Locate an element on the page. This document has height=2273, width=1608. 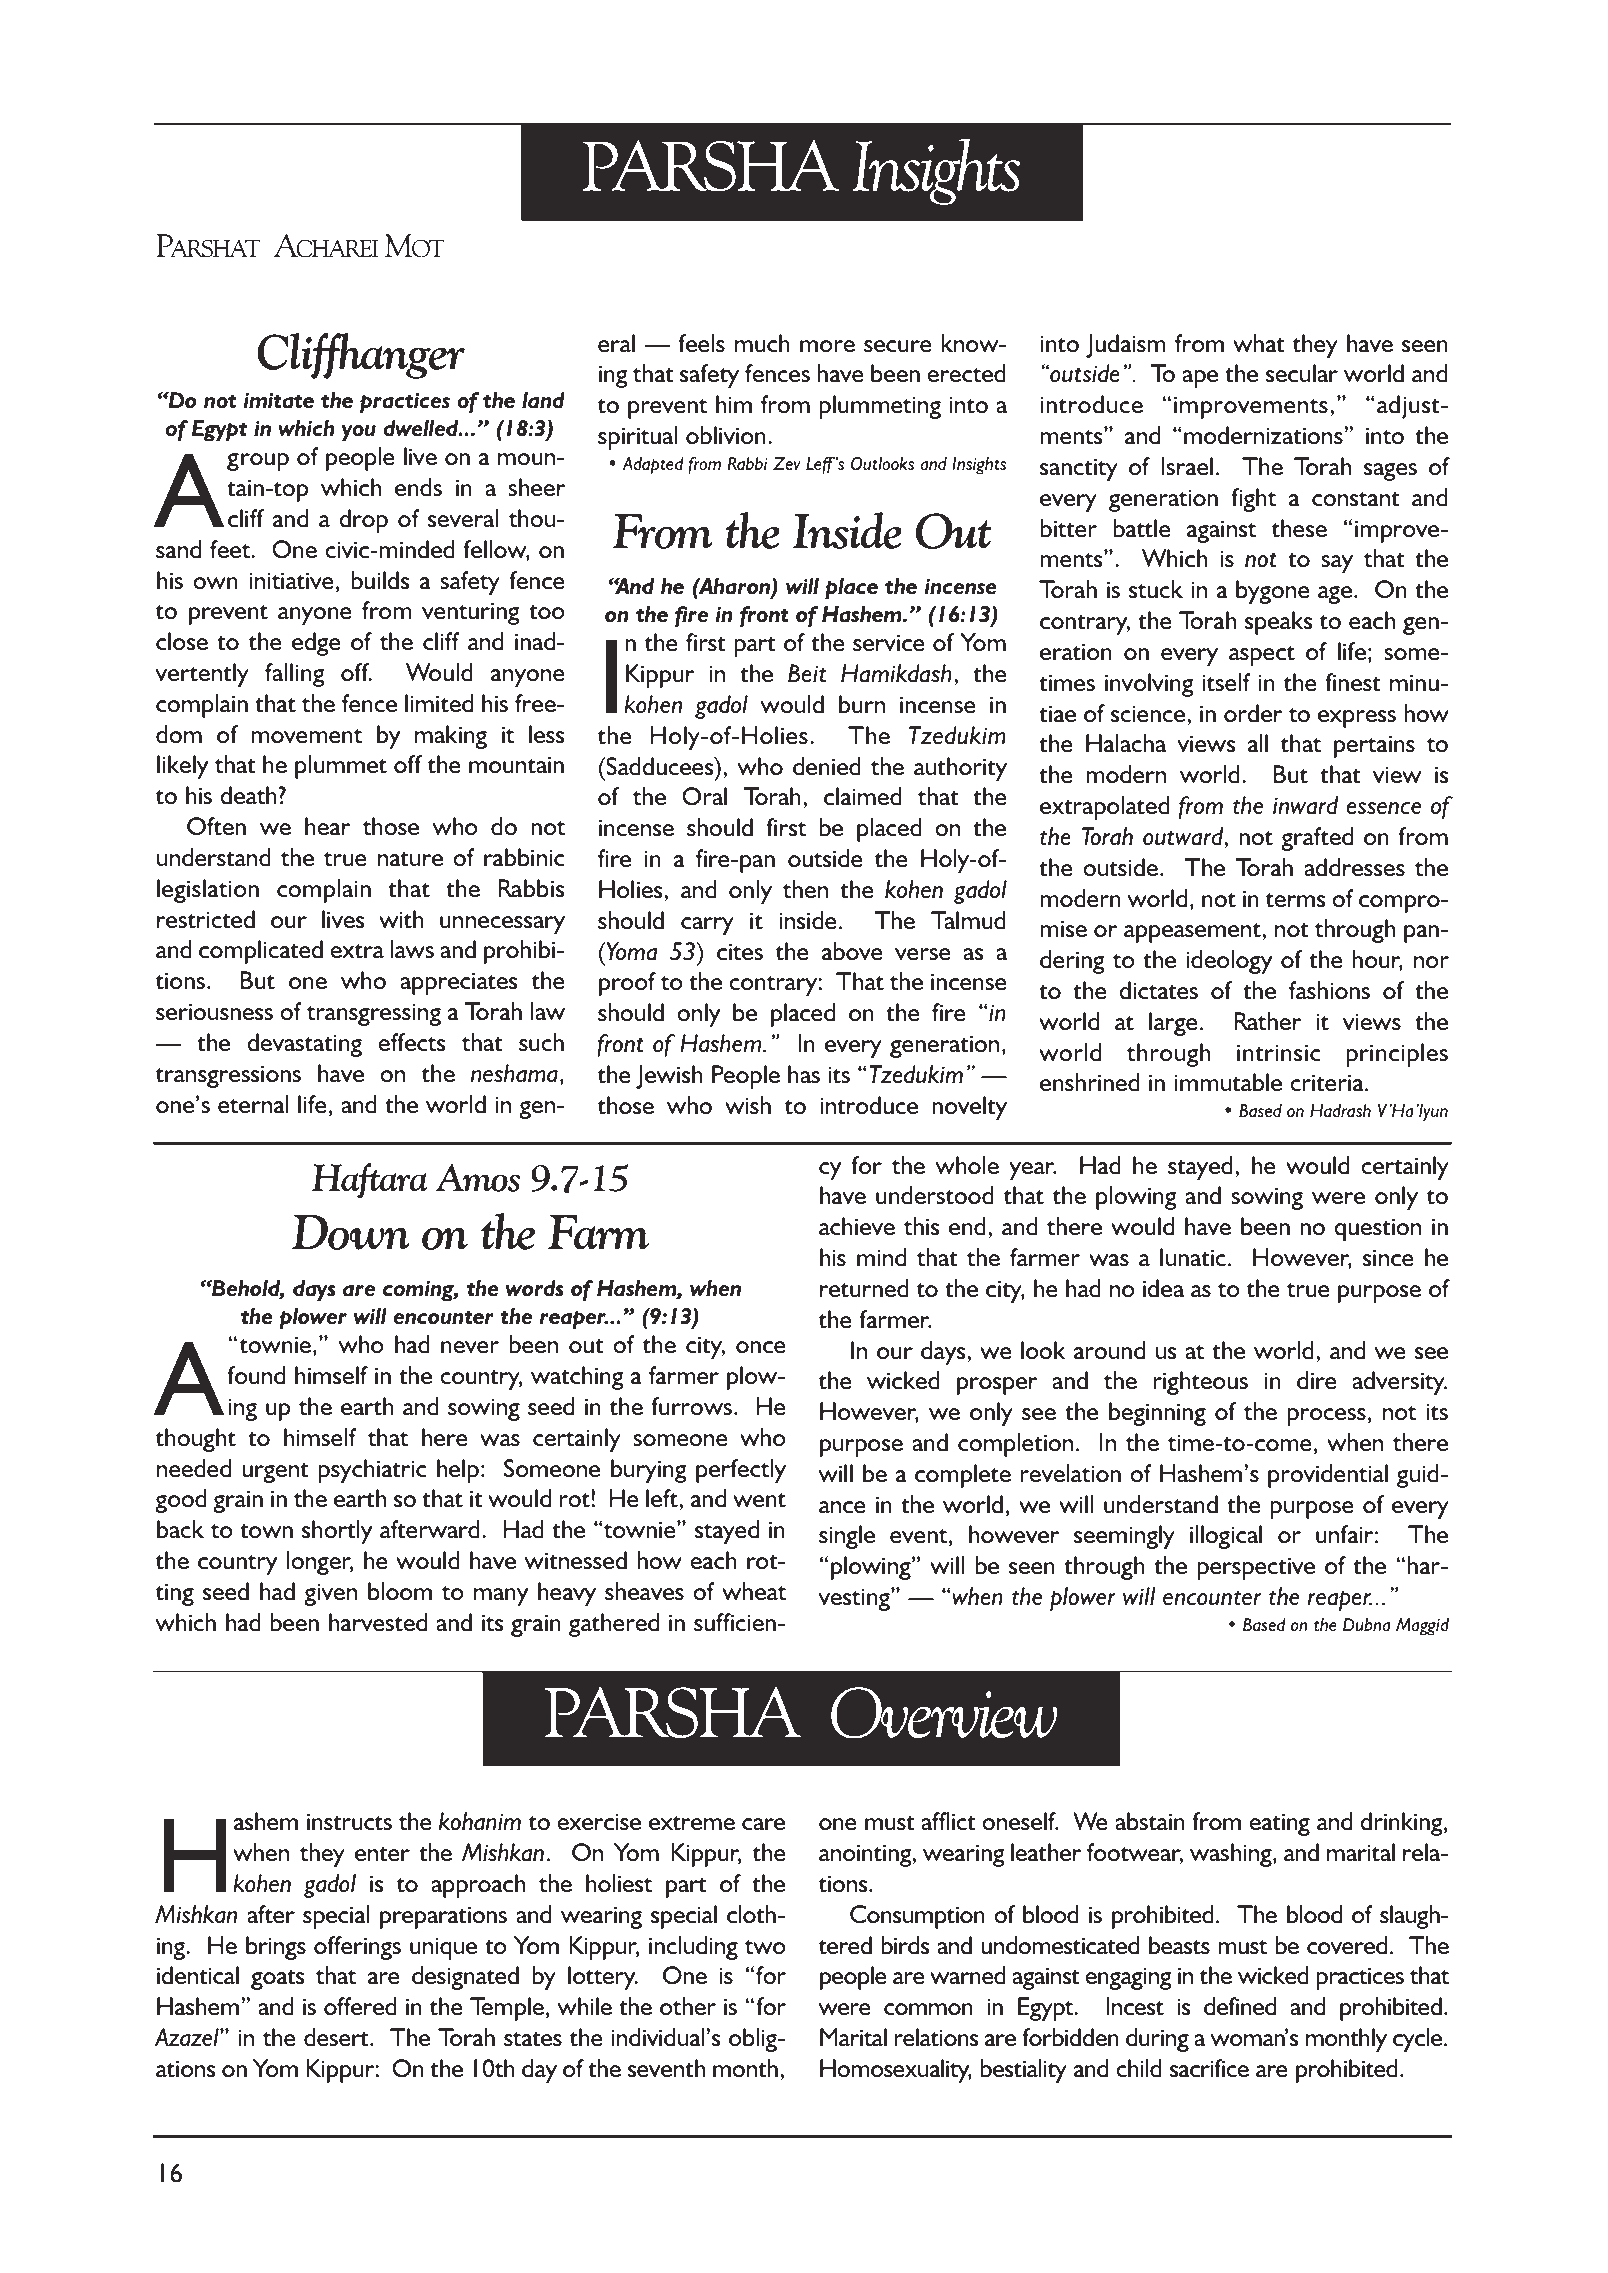
desert is located at coordinates (337, 2037).
